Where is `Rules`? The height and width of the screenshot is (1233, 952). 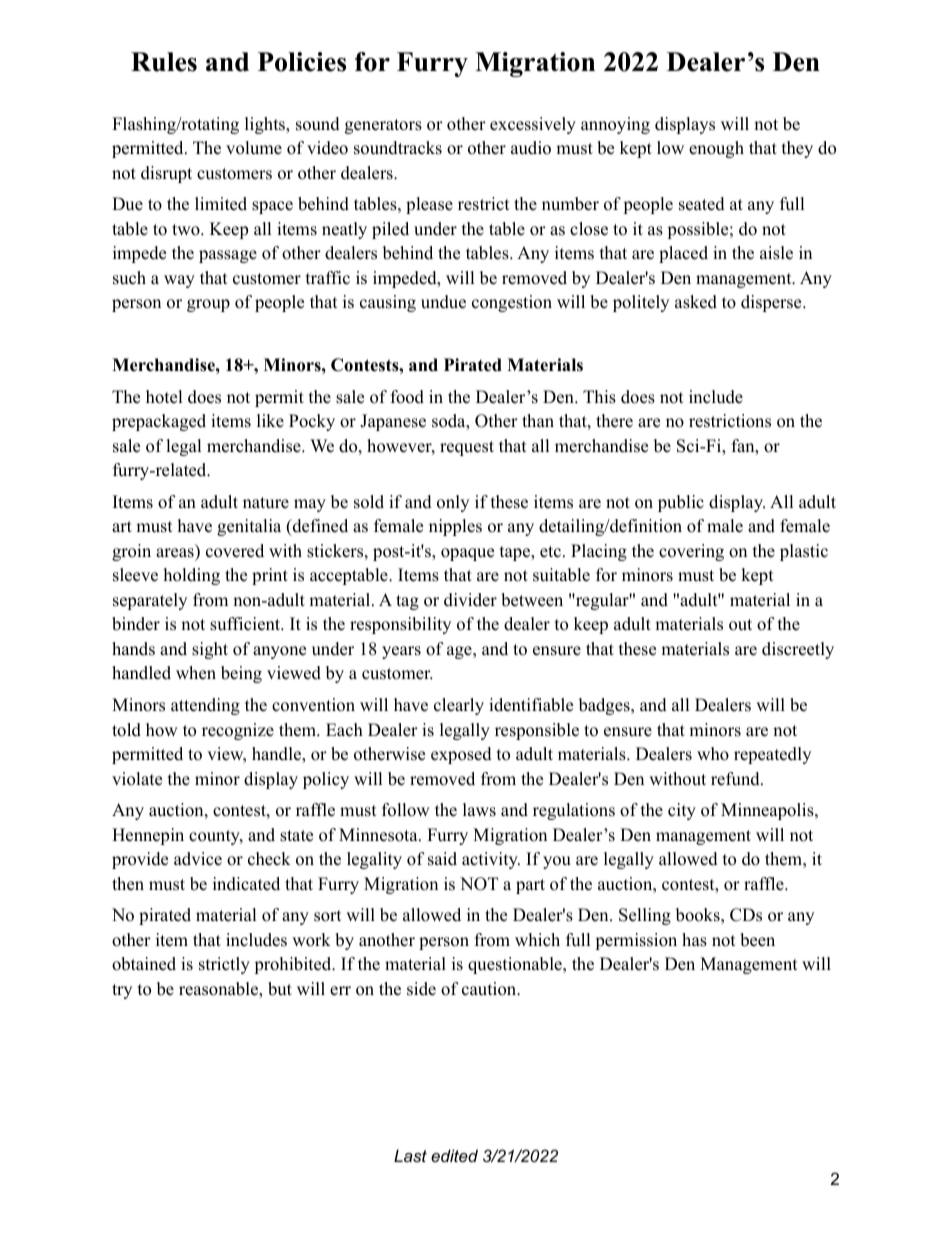
Rules is located at coordinates (164, 62).
